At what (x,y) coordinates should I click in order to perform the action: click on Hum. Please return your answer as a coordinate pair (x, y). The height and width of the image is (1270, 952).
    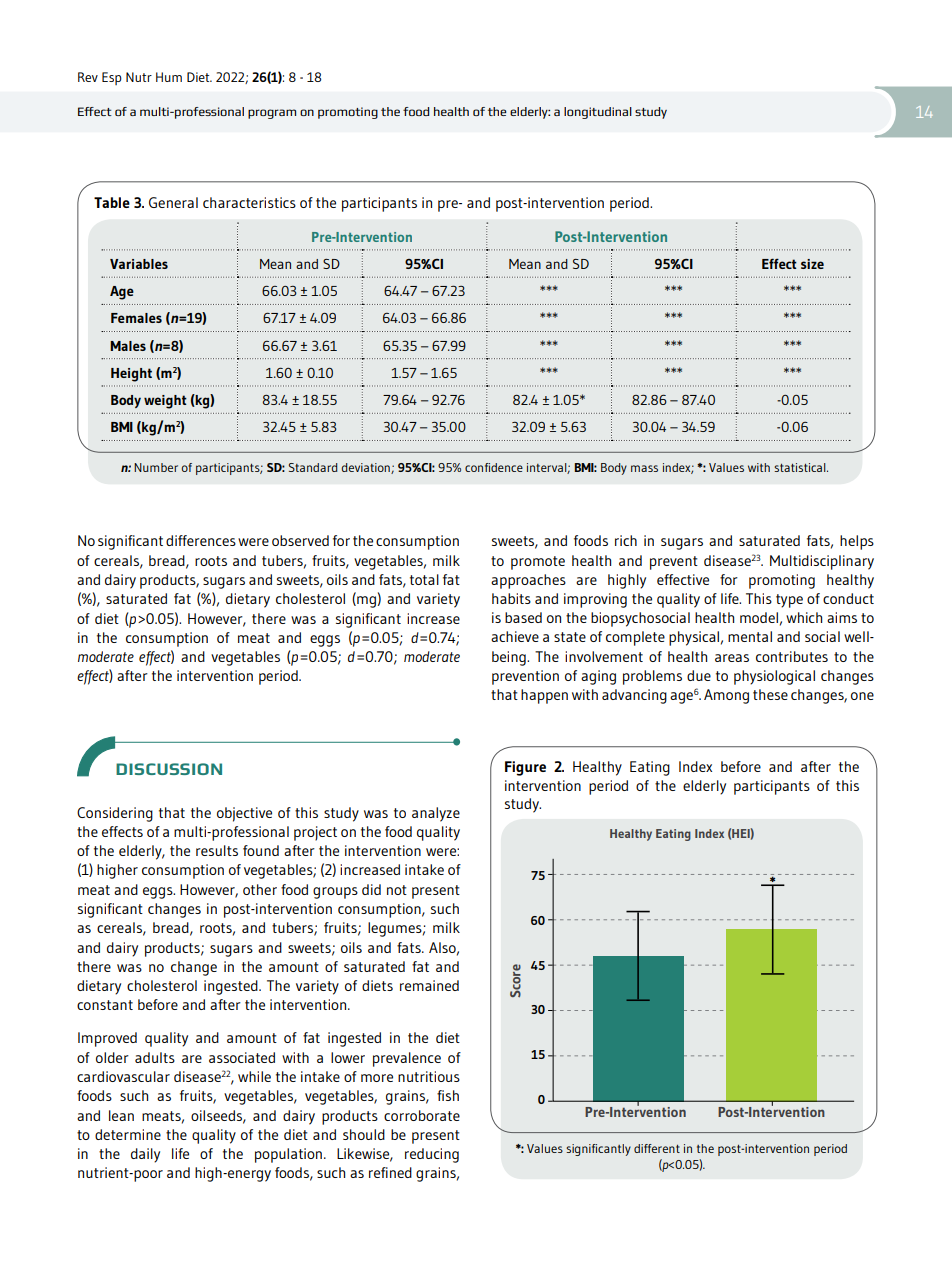
    Looking at the image, I should click on (169, 77).
